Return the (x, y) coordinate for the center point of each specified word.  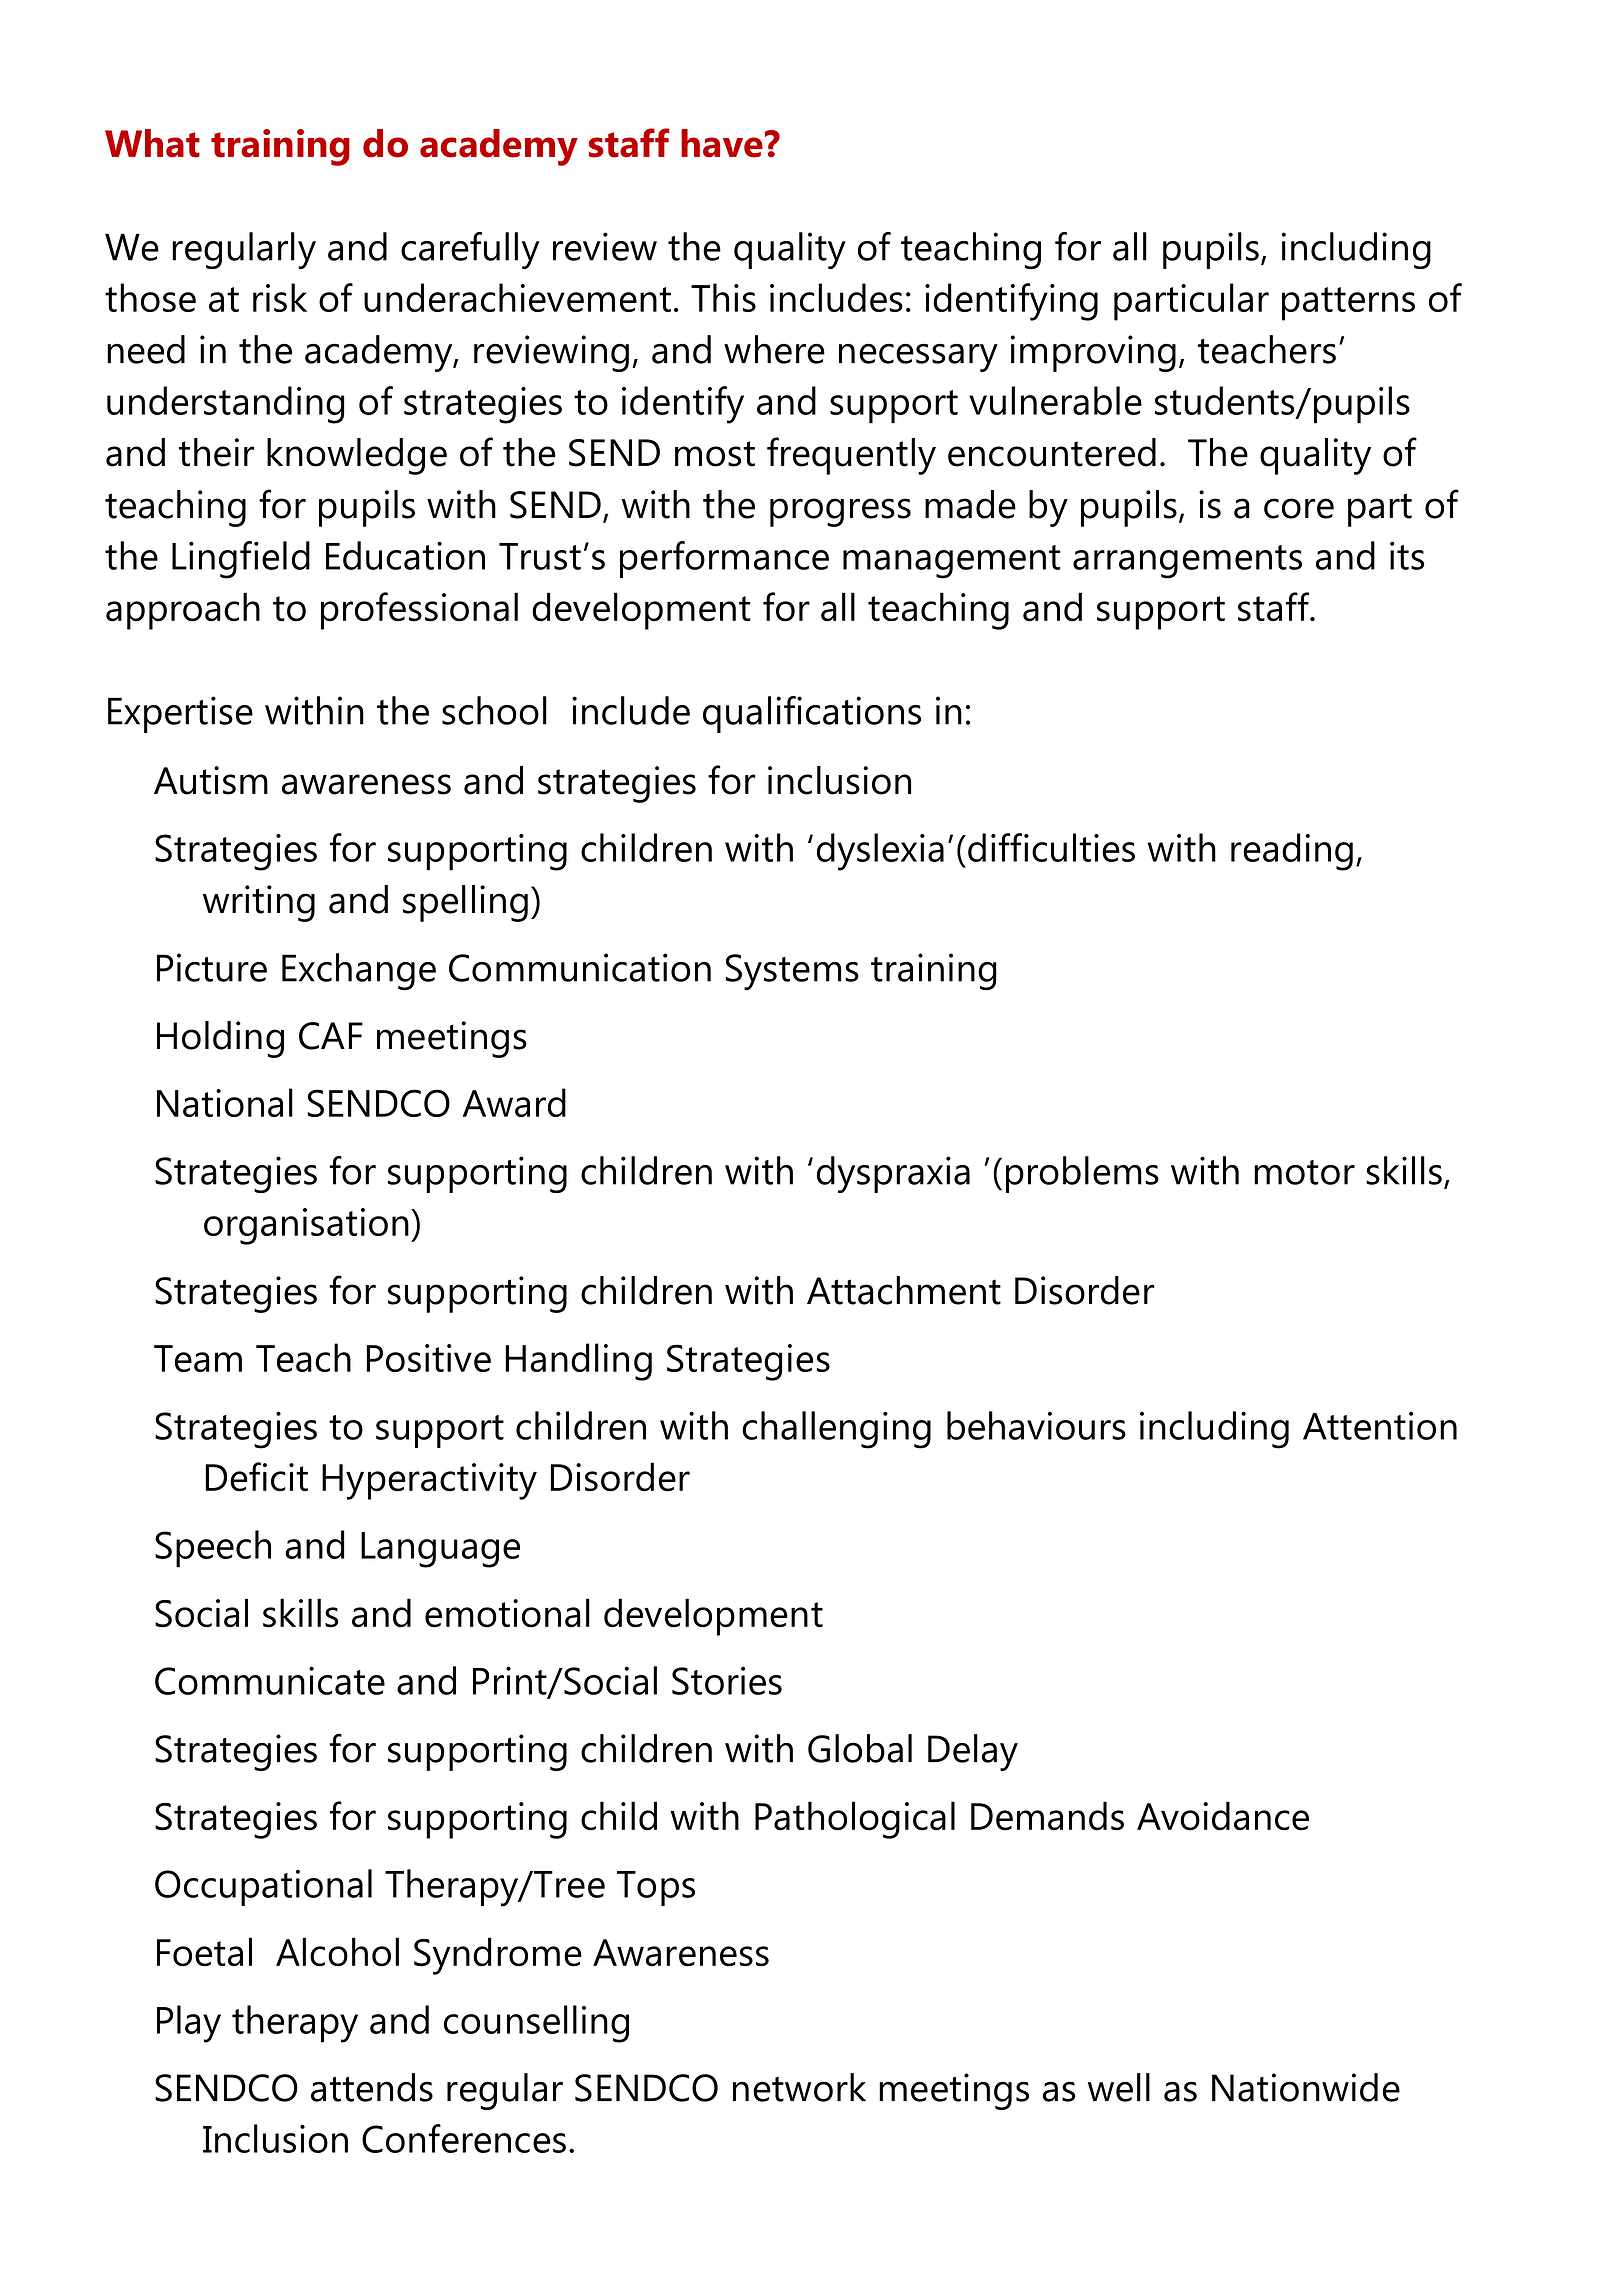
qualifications (812, 714)
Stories (727, 1680)
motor (1304, 1172)
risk (280, 297)
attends (372, 2087)
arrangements (1187, 562)
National (225, 1102)
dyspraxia (893, 1174)
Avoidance (1223, 1816)
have (722, 143)
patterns (1348, 304)
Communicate (270, 1680)
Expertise (180, 714)
